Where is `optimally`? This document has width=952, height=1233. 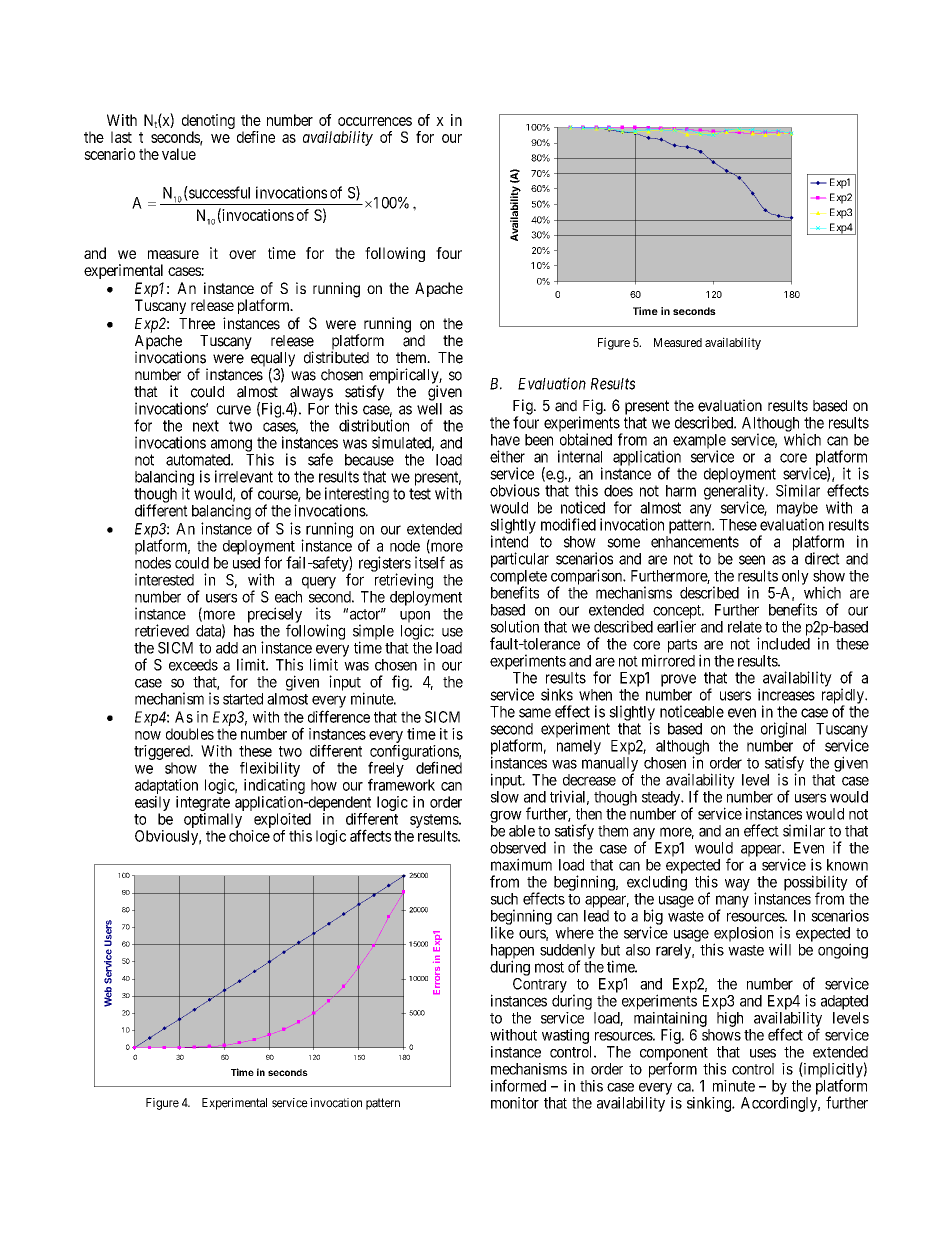 optimally is located at coordinates (213, 820).
